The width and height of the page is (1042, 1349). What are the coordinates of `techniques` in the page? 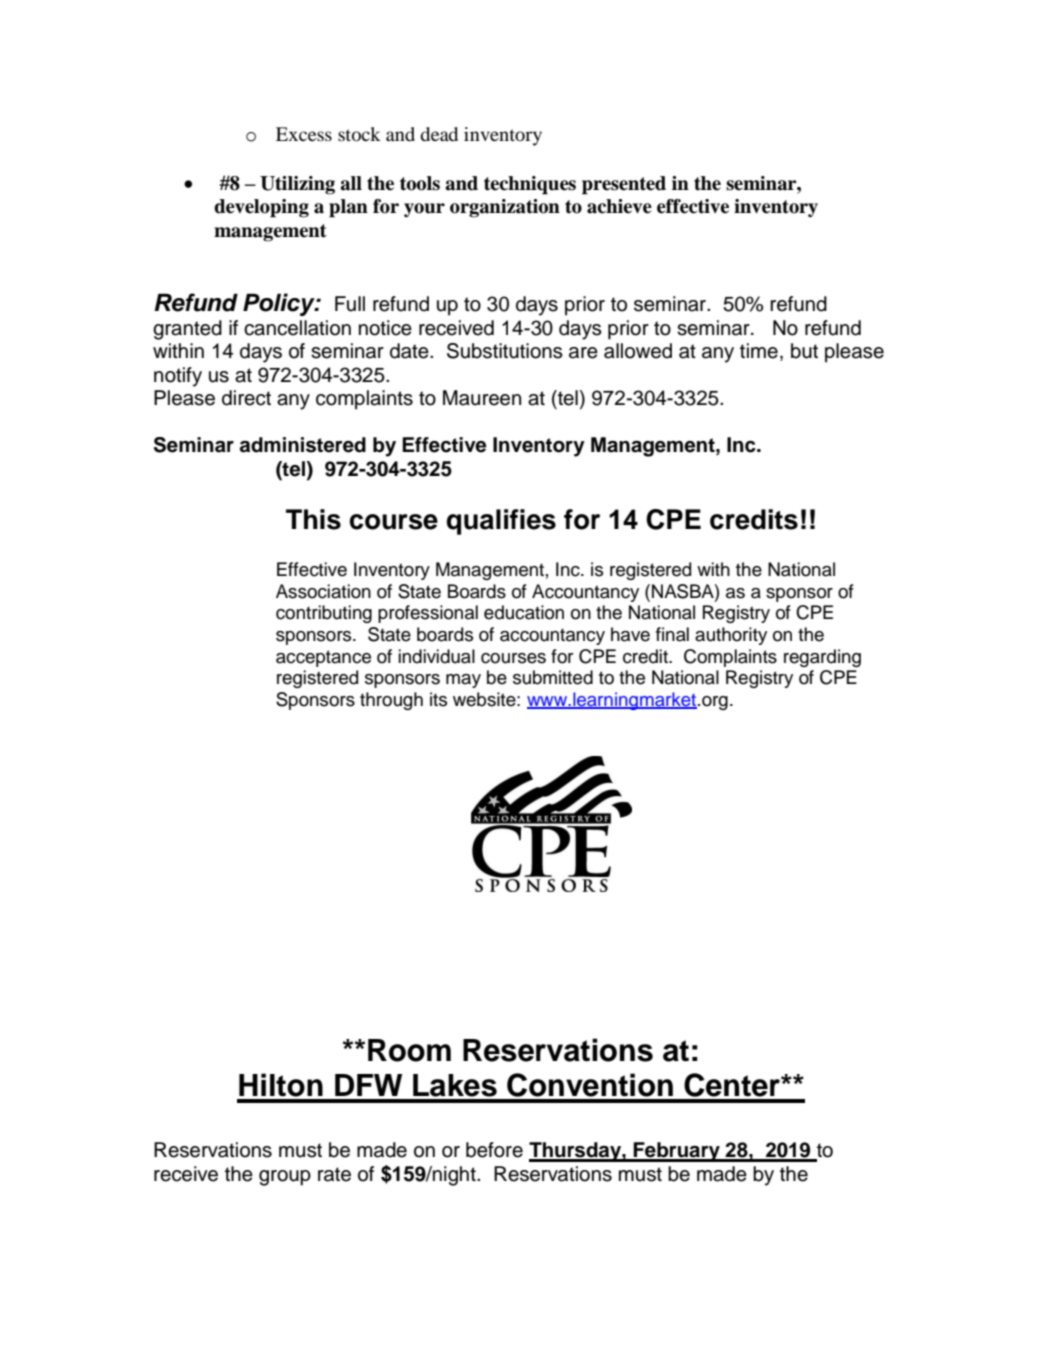 It's located at (530, 185).
